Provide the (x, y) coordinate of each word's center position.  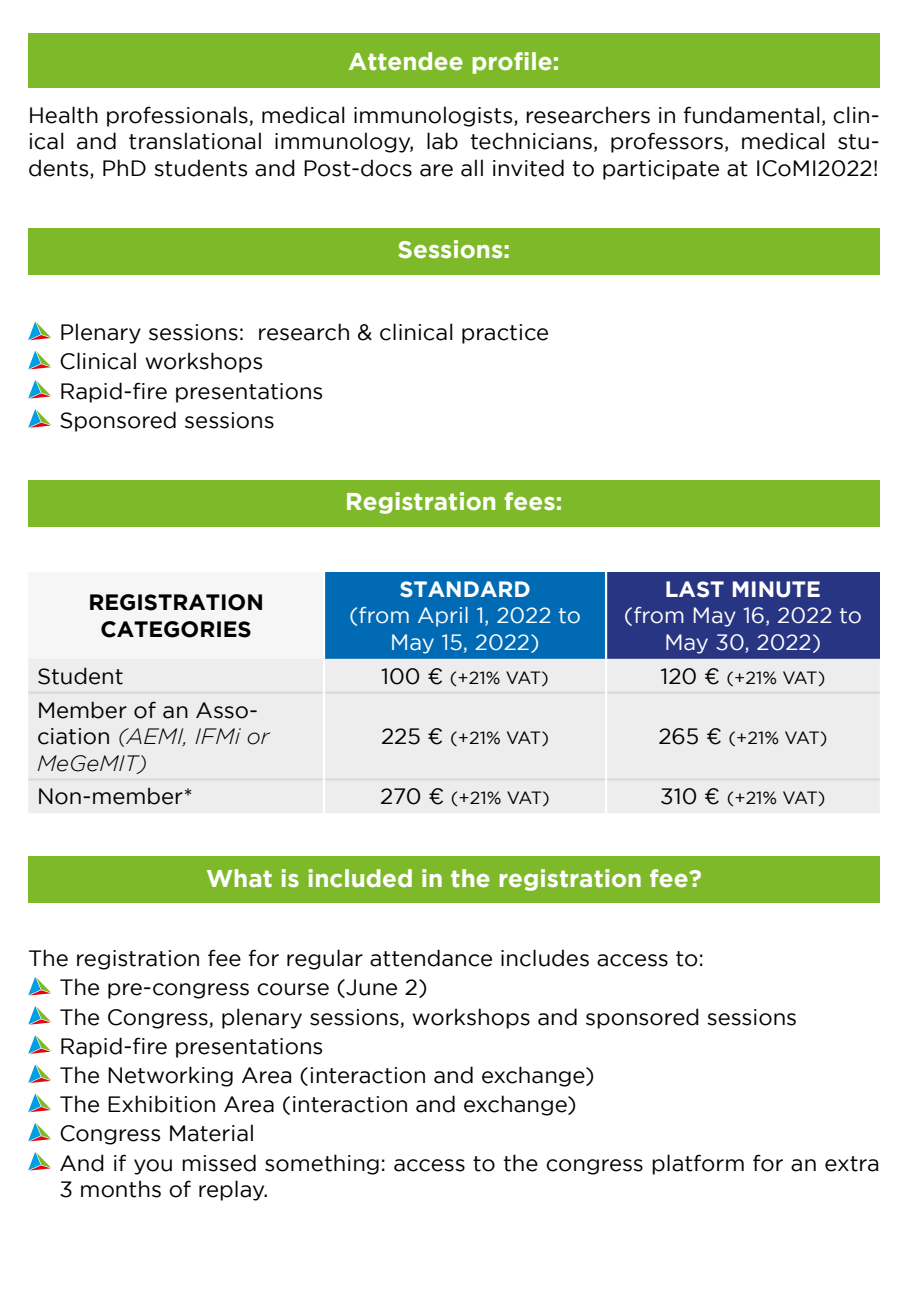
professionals (178, 116)
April (443, 617)
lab (442, 141)
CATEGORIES (176, 629)
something (322, 1164)
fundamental (752, 115)
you (153, 1167)
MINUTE (776, 589)
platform (698, 1164)
